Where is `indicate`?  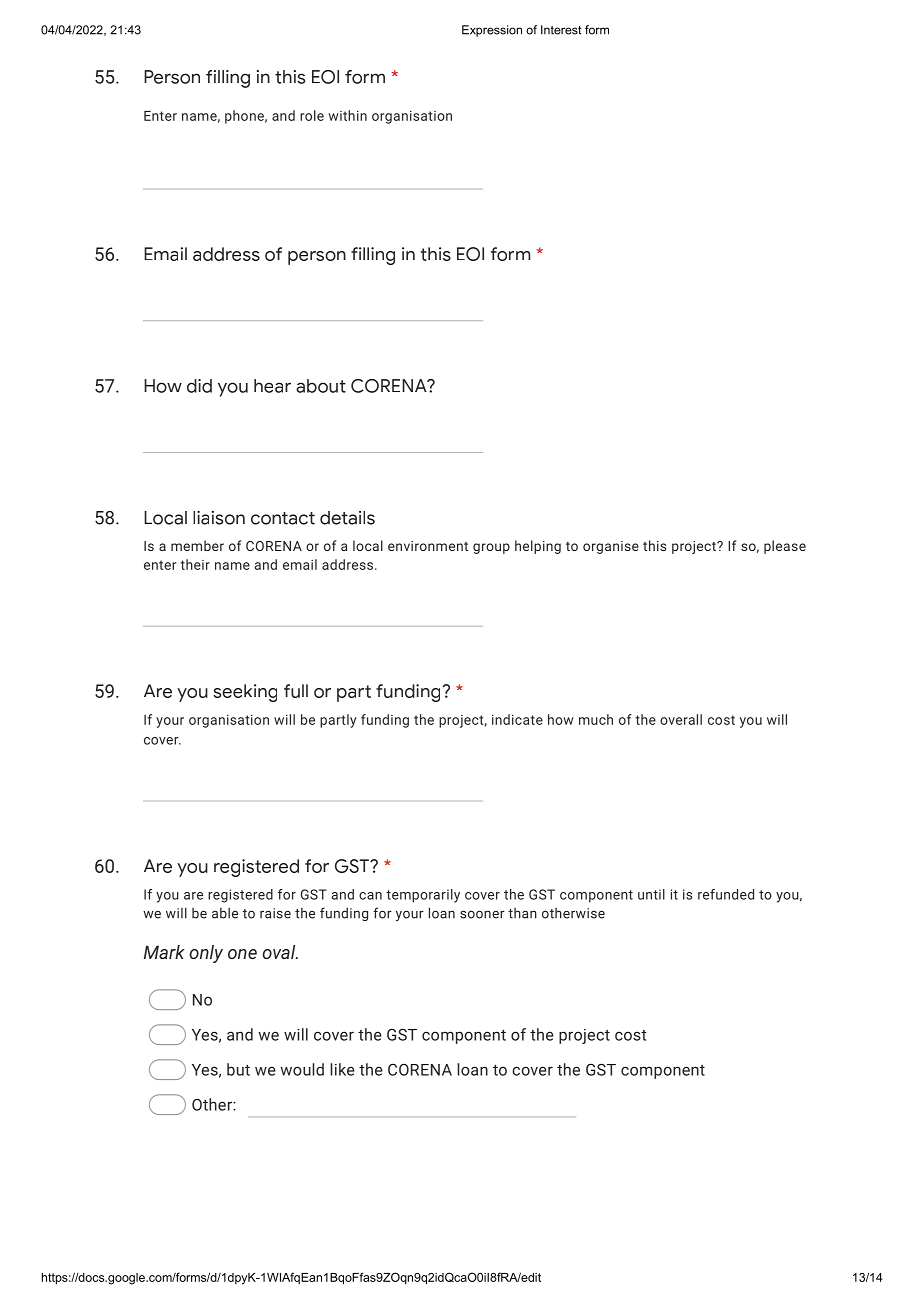
indicate is located at coordinates (517, 719).
